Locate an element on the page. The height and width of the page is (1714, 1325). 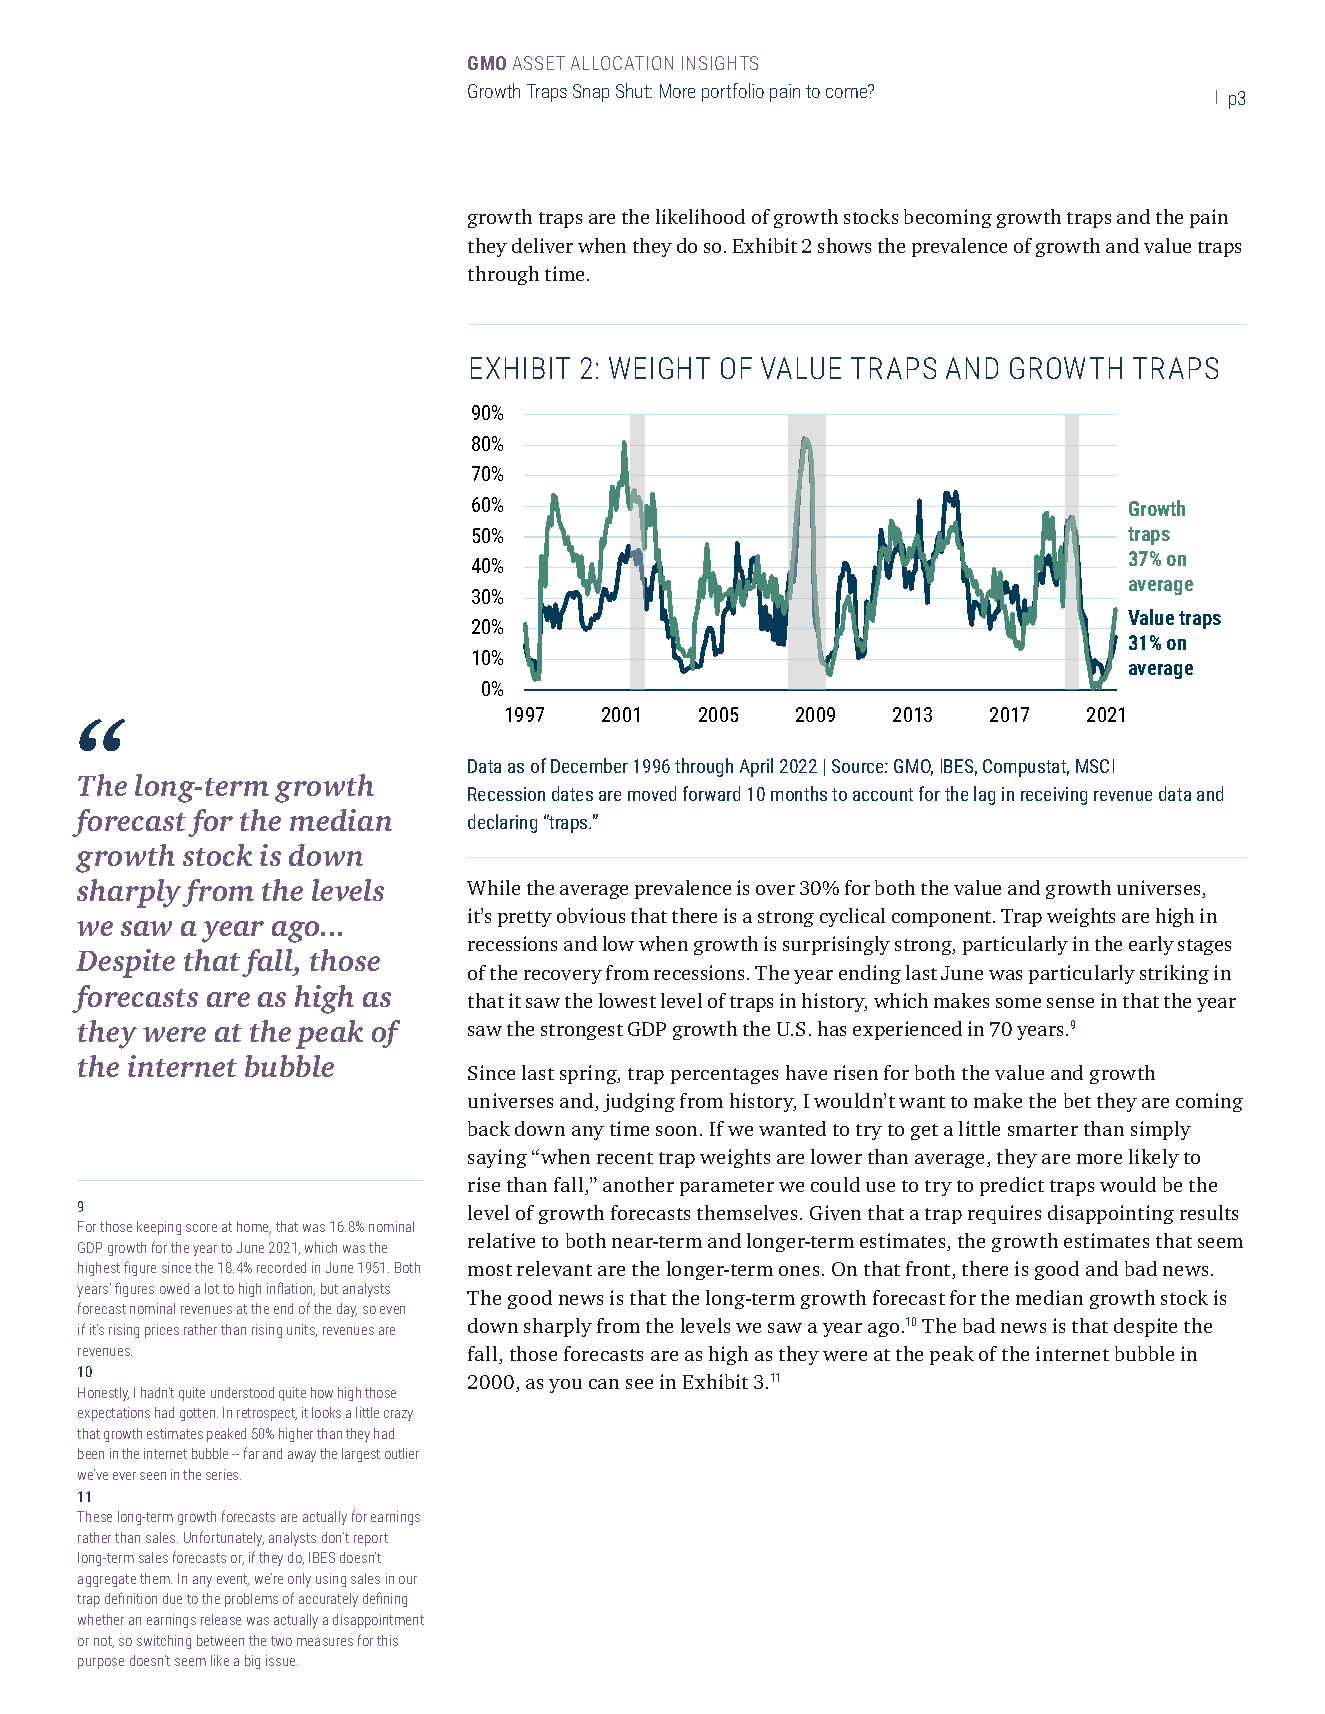
front is located at coordinates (929, 1270).
